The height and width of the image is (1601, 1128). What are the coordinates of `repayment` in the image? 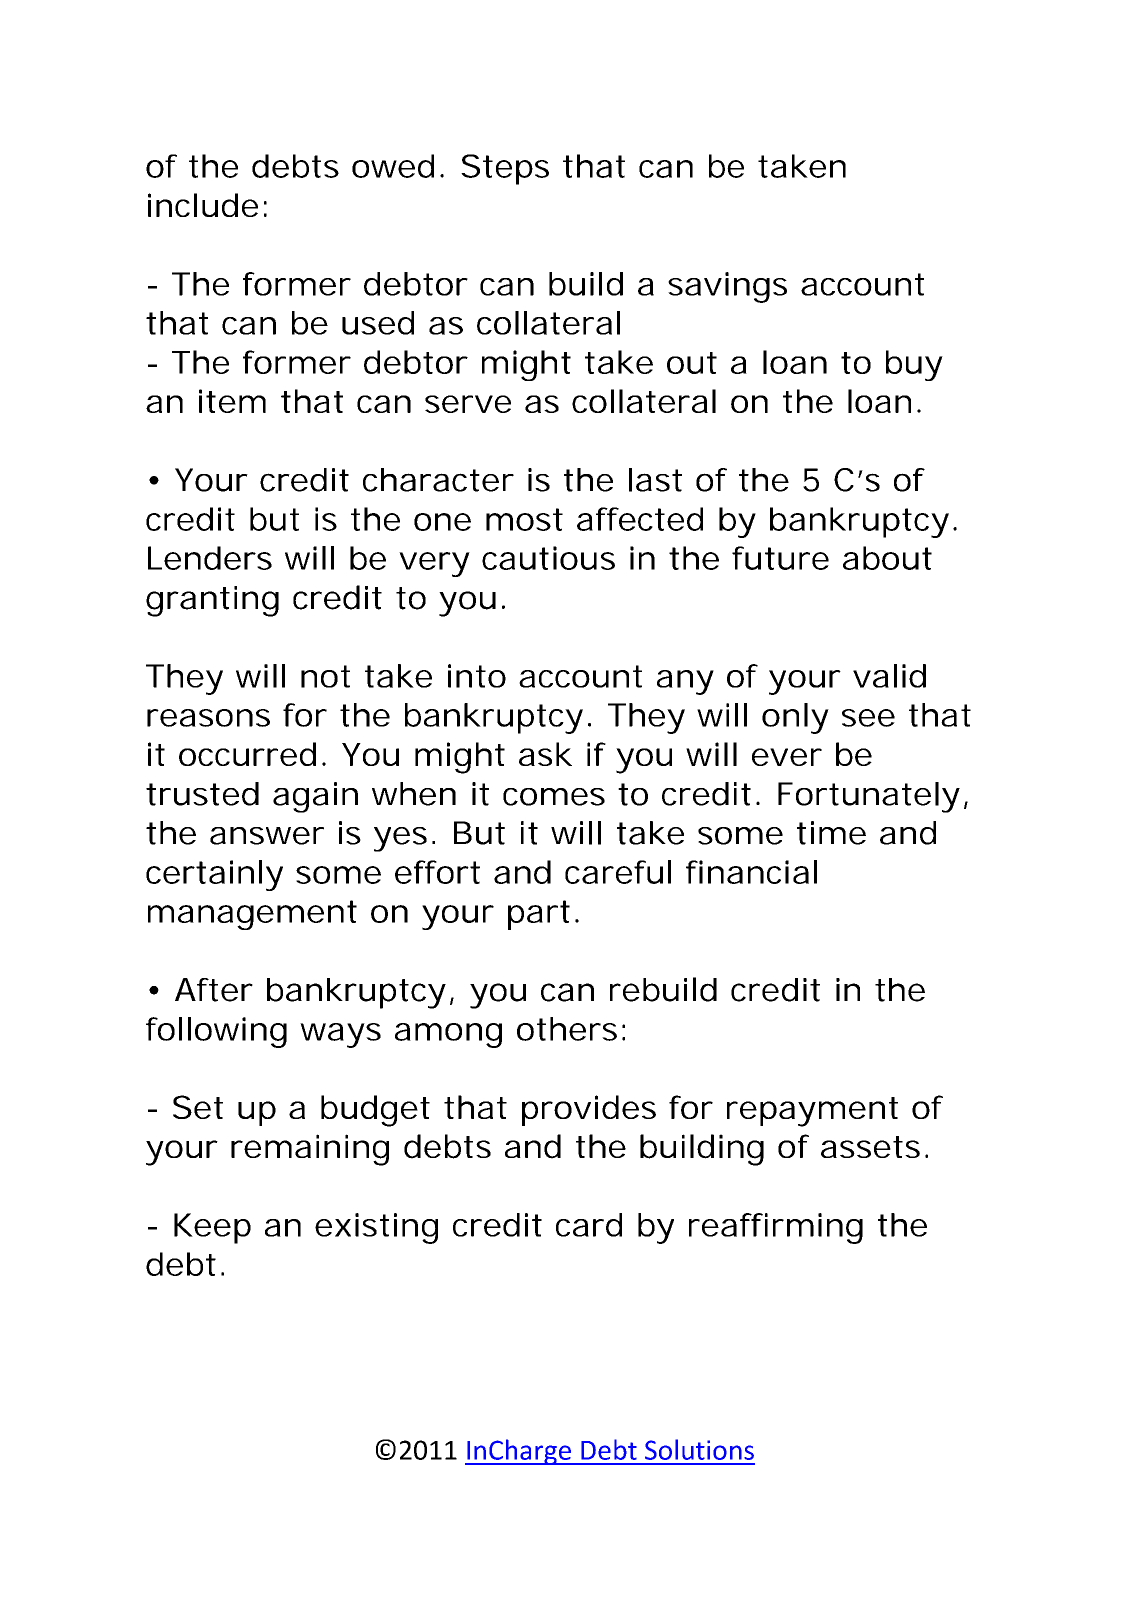 It's located at (812, 1112).
